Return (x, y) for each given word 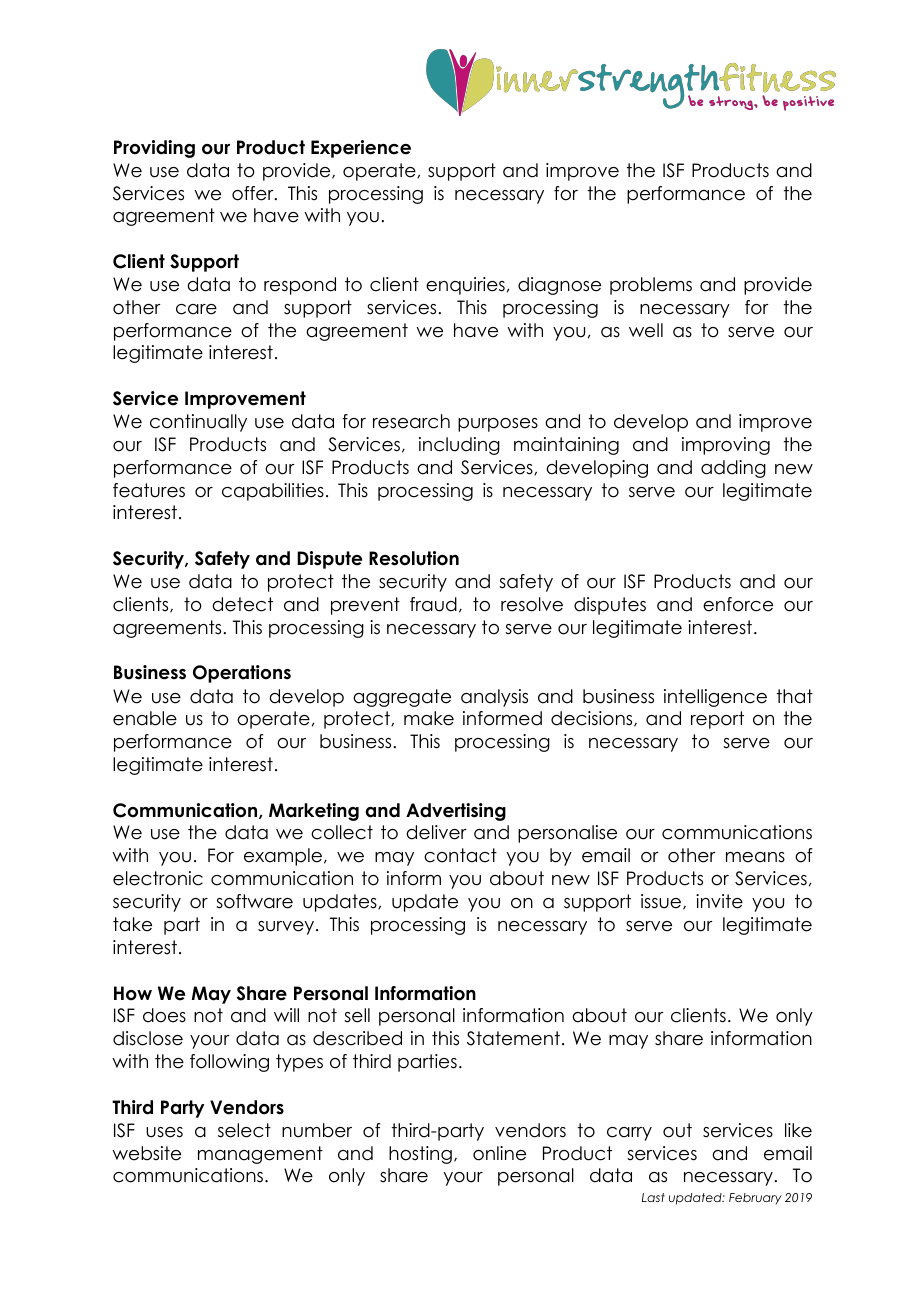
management (260, 1155)
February (755, 1199)
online (499, 1153)
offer (254, 193)
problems (651, 286)
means (755, 857)
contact (460, 855)
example (283, 857)
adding (733, 469)
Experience (361, 149)
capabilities (273, 492)
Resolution (414, 558)
